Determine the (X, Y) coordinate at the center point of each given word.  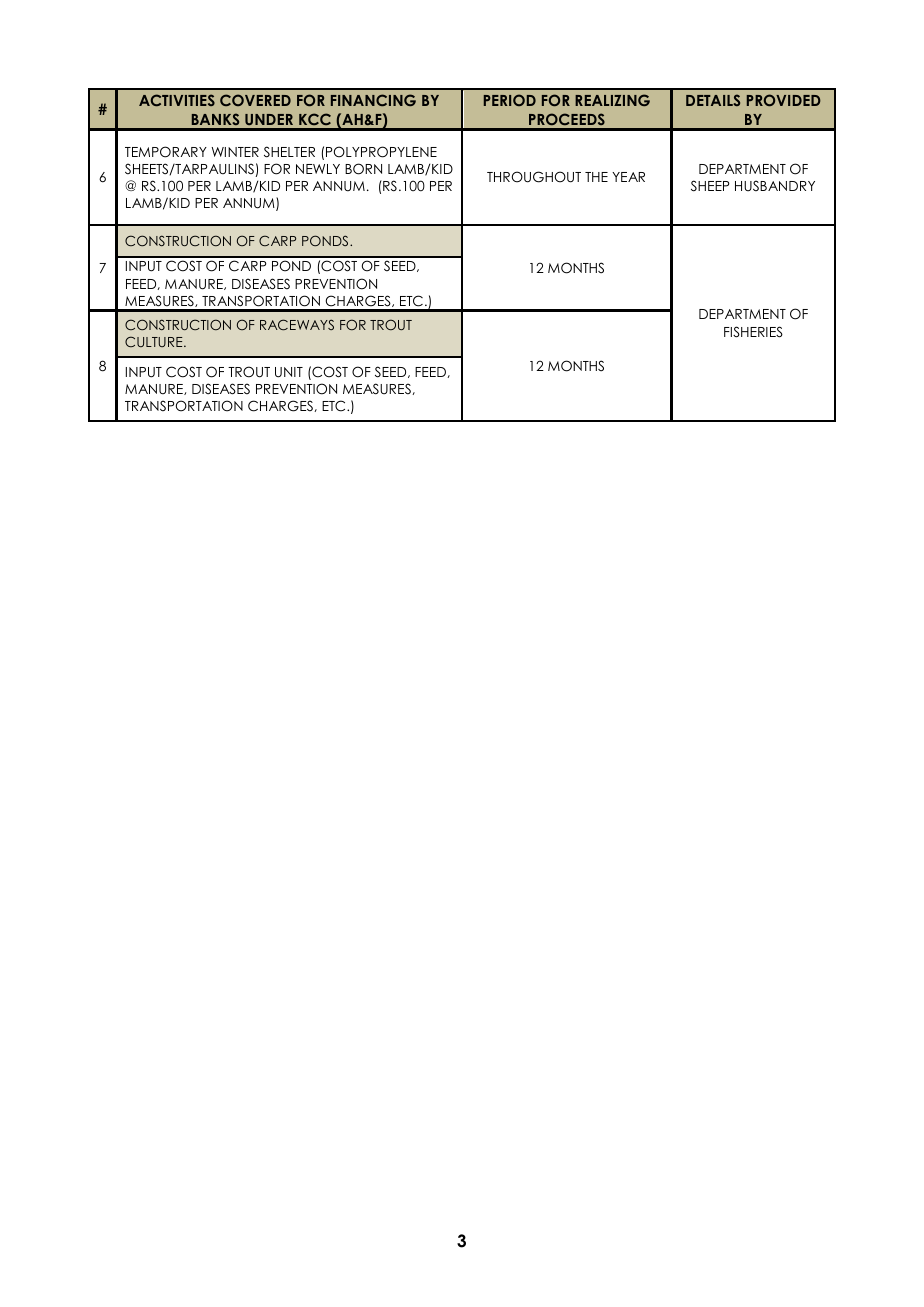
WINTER (235, 152)
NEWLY (318, 169)
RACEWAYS (297, 325)
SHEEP (710, 186)
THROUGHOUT (534, 177)
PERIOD (510, 100)
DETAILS (713, 100)
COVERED (255, 100)
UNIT (289, 372)
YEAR (628, 177)
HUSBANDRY (775, 186)
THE (596, 177)
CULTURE (155, 341)
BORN (363, 169)
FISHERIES (753, 332)
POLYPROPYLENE (381, 152)
